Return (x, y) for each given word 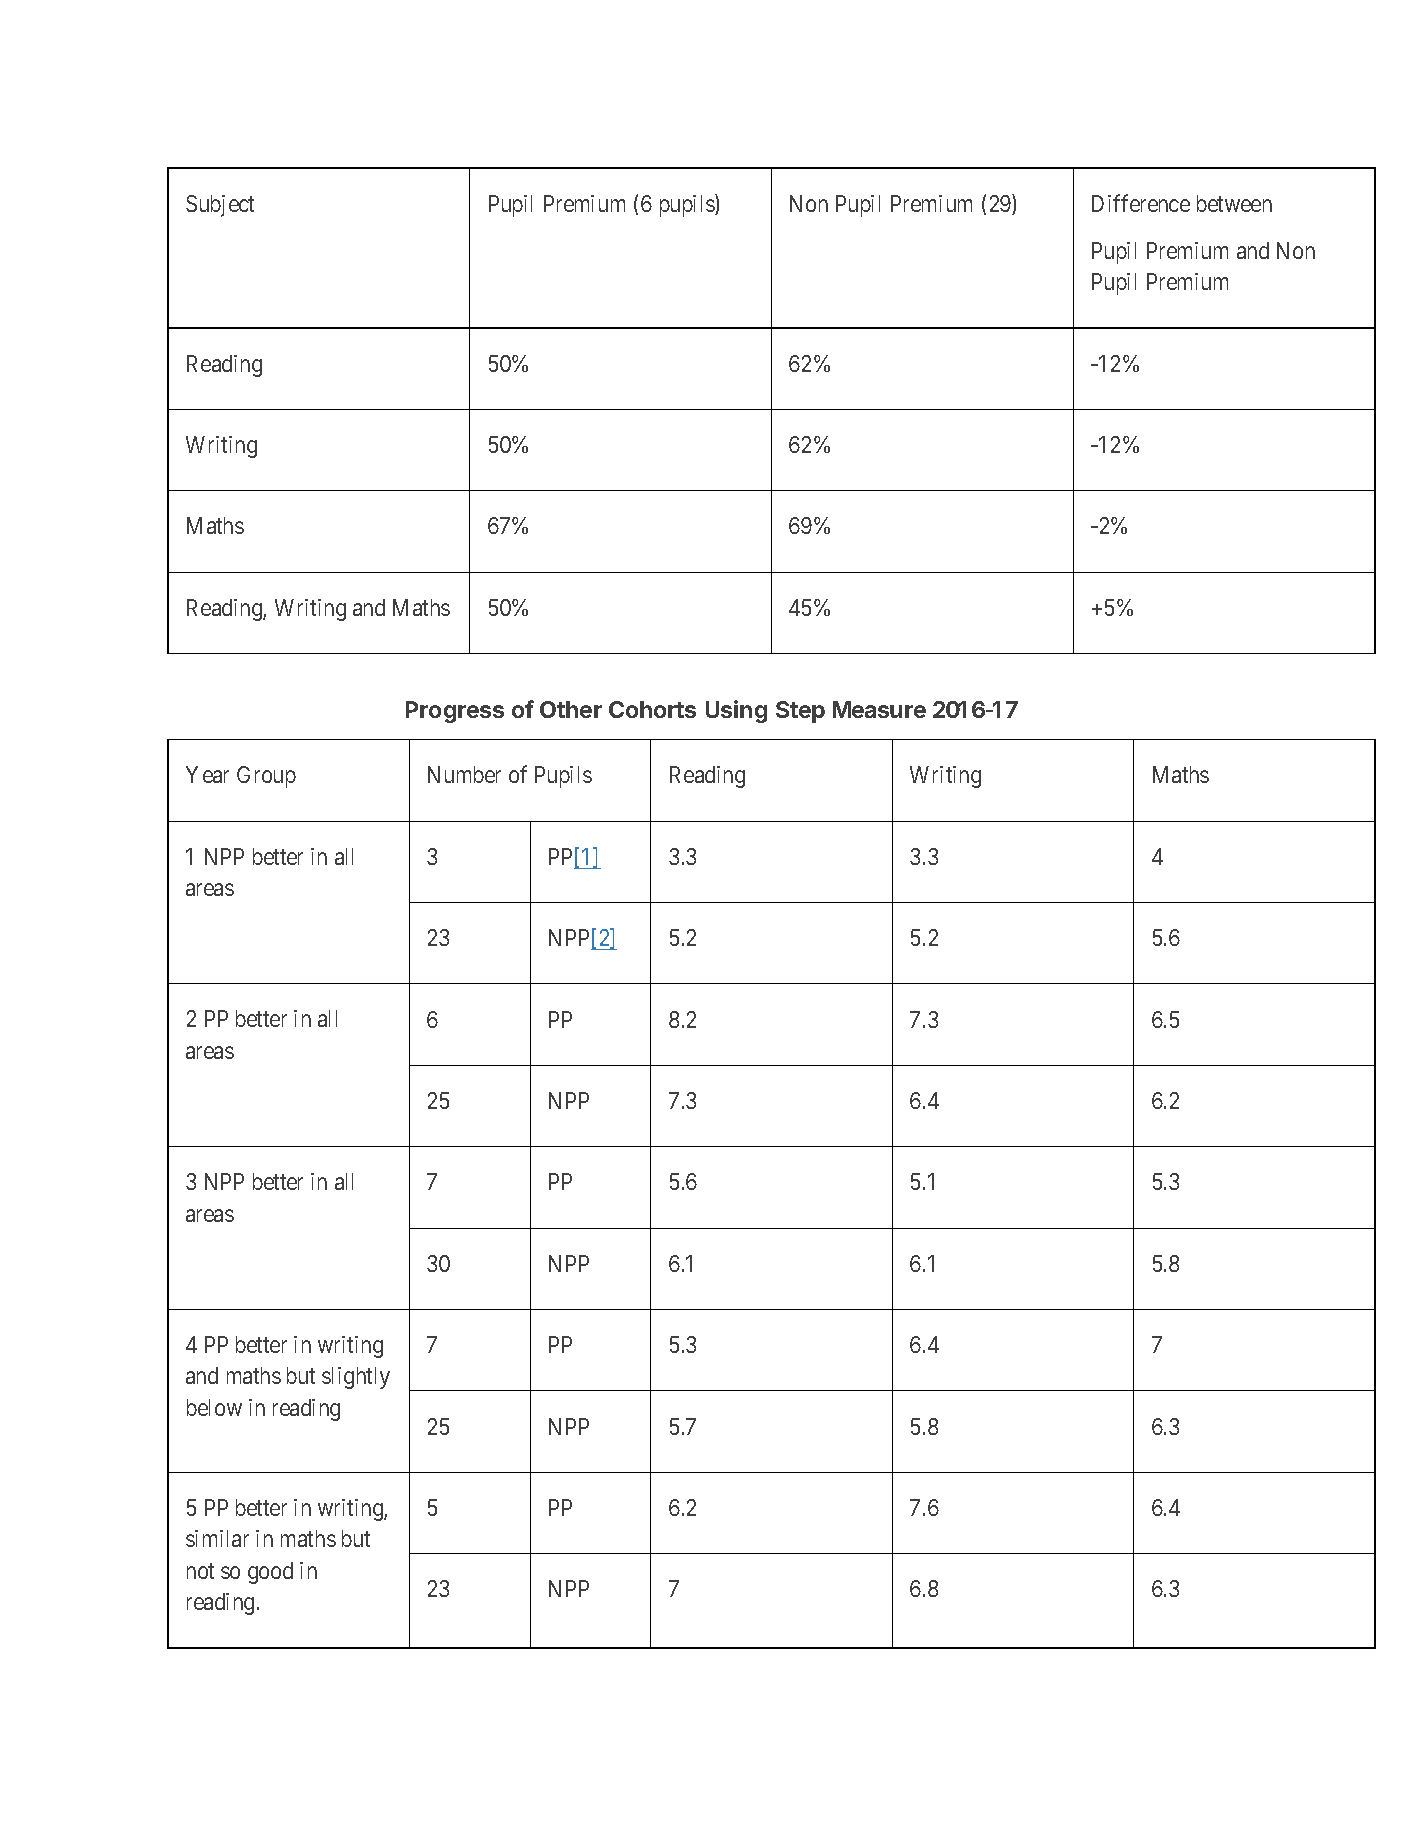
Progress (455, 712)
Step (800, 712)
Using (736, 711)
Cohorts (652, 709)
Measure (879, 709)
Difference (1141, 203)
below (214, 1407)
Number (464, 774)
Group (266, 777)
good (270, 1573)
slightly (356, 1378)
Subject (220, 206)
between (1234, 203)
